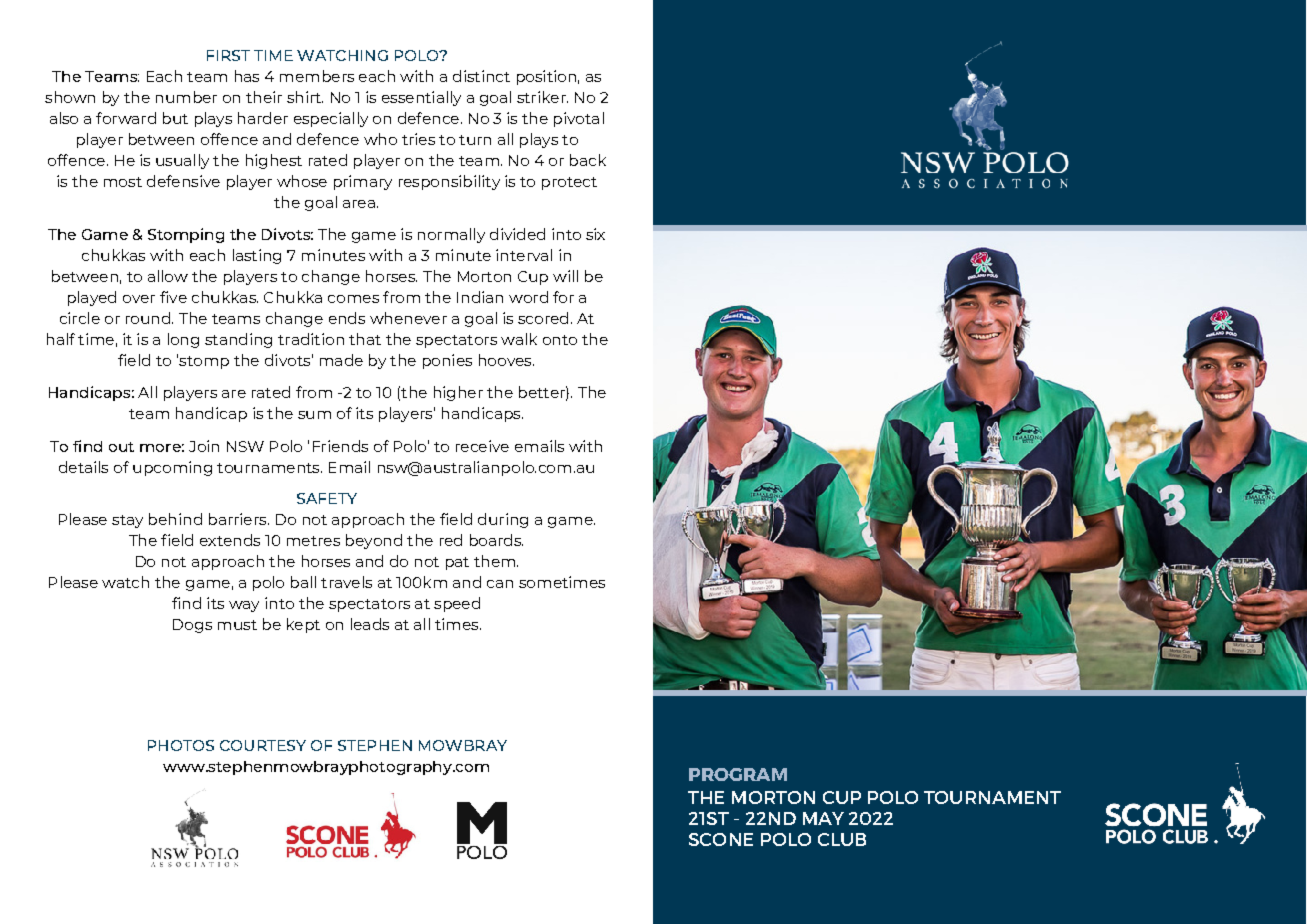  What do you see at coordinates (192, 626) in the screenshot?
I see `Dogs` at bounding box center [192, 626].
